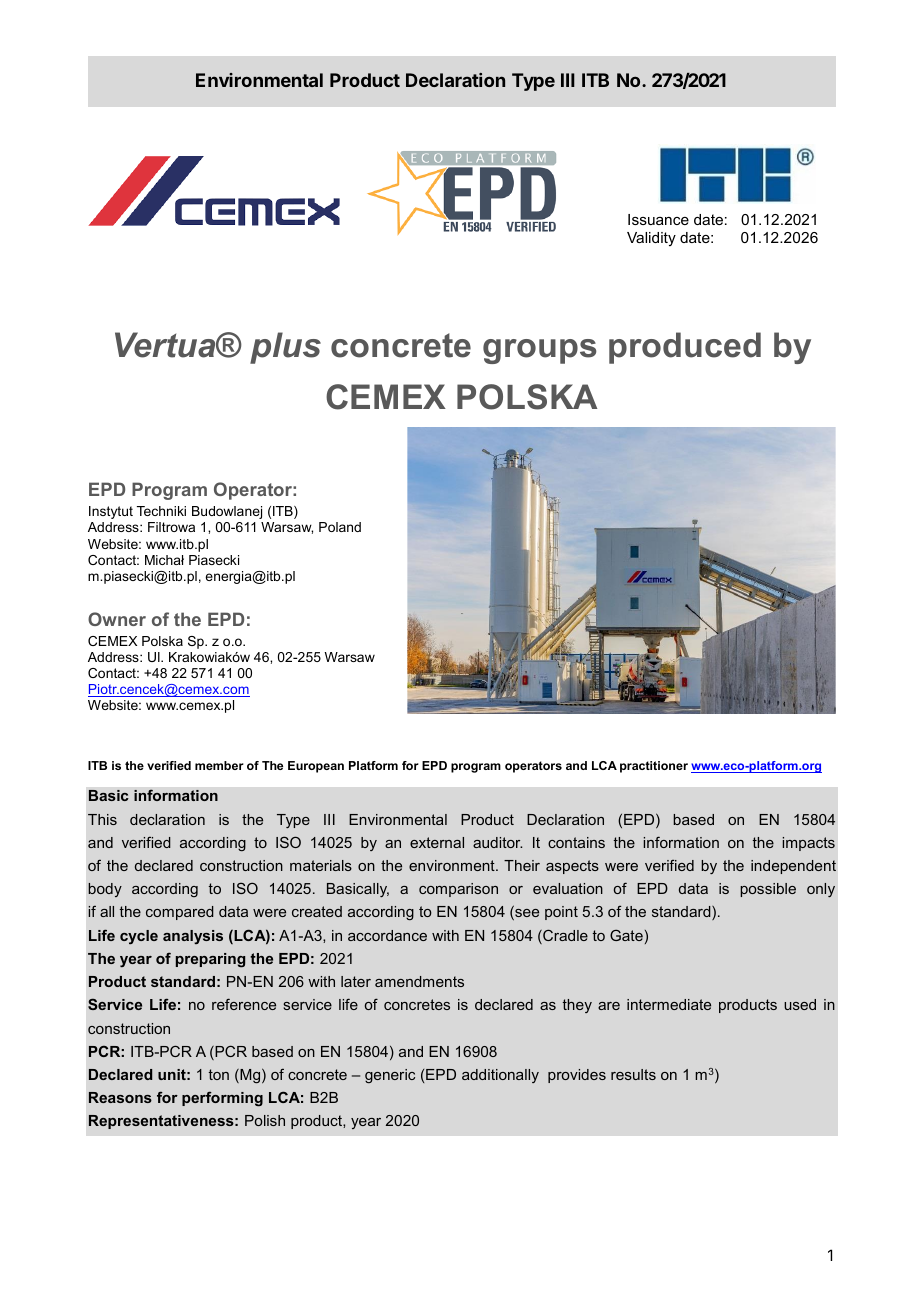 Image resolution: width=924 pixels, height=1308 pixels. What do you see at coordinates (458, 890) in the image?
I see `comparison` at bounding box center [458, 890].
